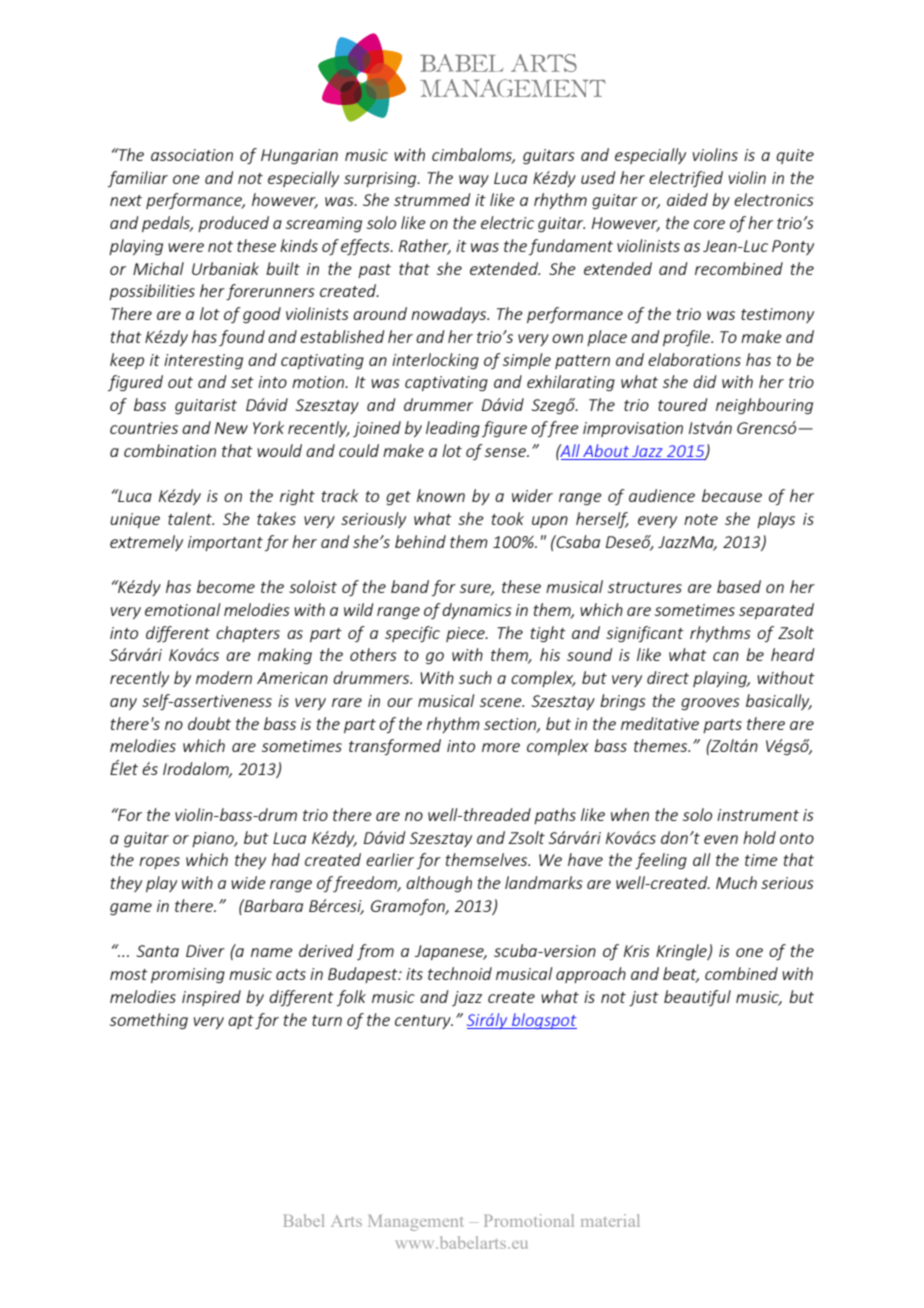 The height and width of the page is (1308, 924). I want to click on material, so click(610, 1220).
